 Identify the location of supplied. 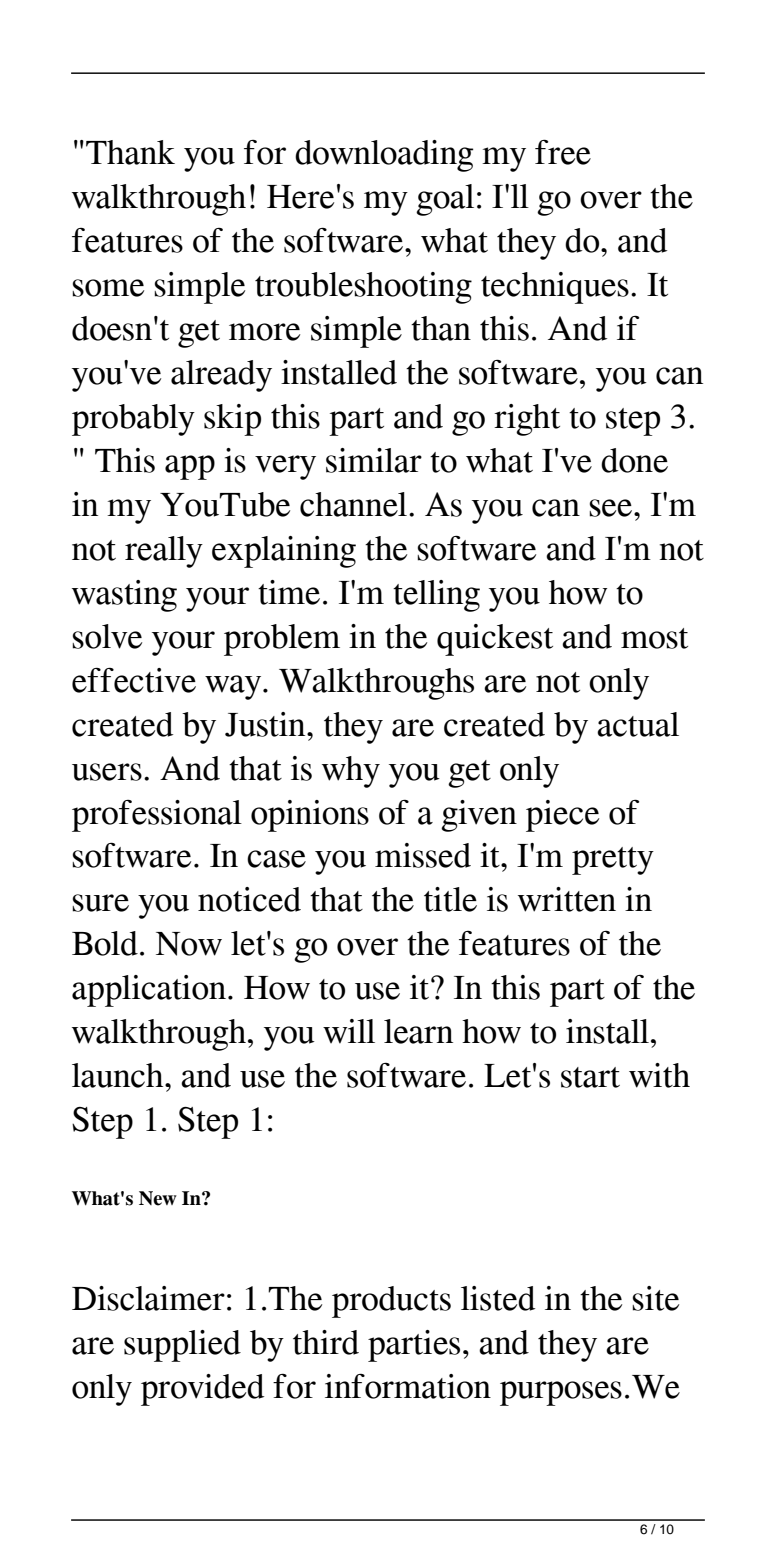
(182, 1346).
